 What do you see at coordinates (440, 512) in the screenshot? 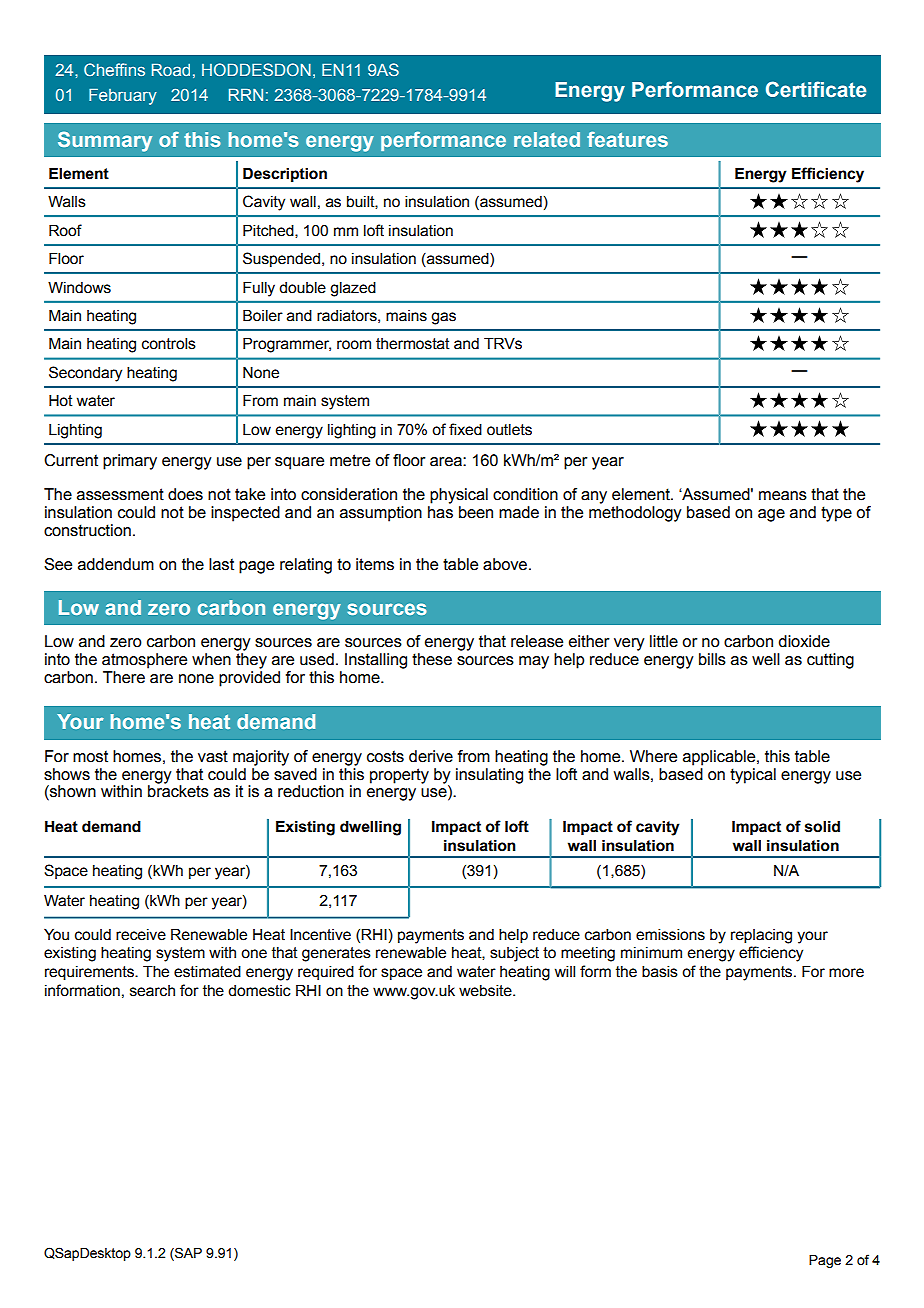
I see `has` at bounding box center [440, 512].
